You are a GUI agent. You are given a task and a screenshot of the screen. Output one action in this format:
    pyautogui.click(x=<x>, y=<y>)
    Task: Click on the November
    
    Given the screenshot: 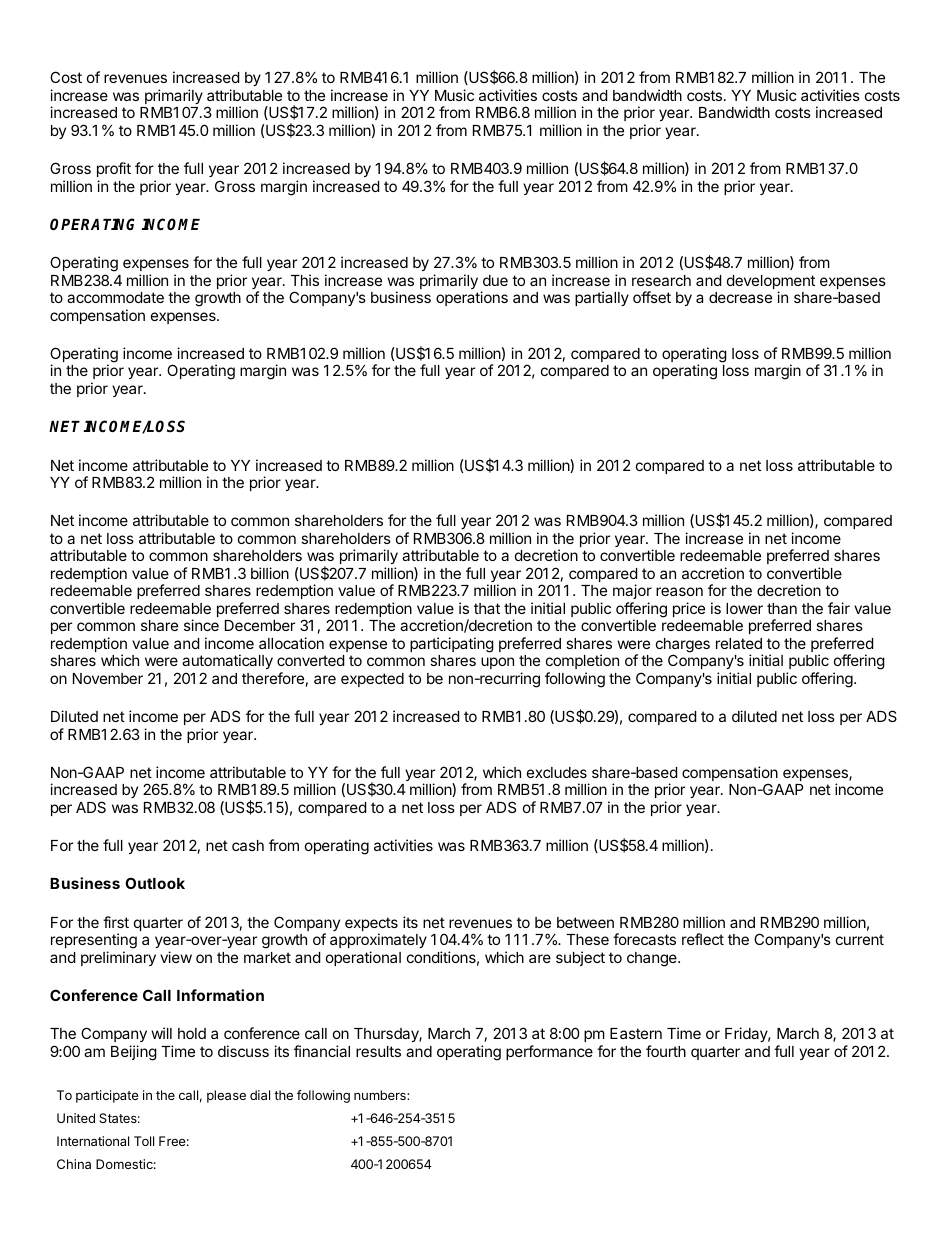 What is the action you would take?
    pyautogui.click(x=108, y=678)
